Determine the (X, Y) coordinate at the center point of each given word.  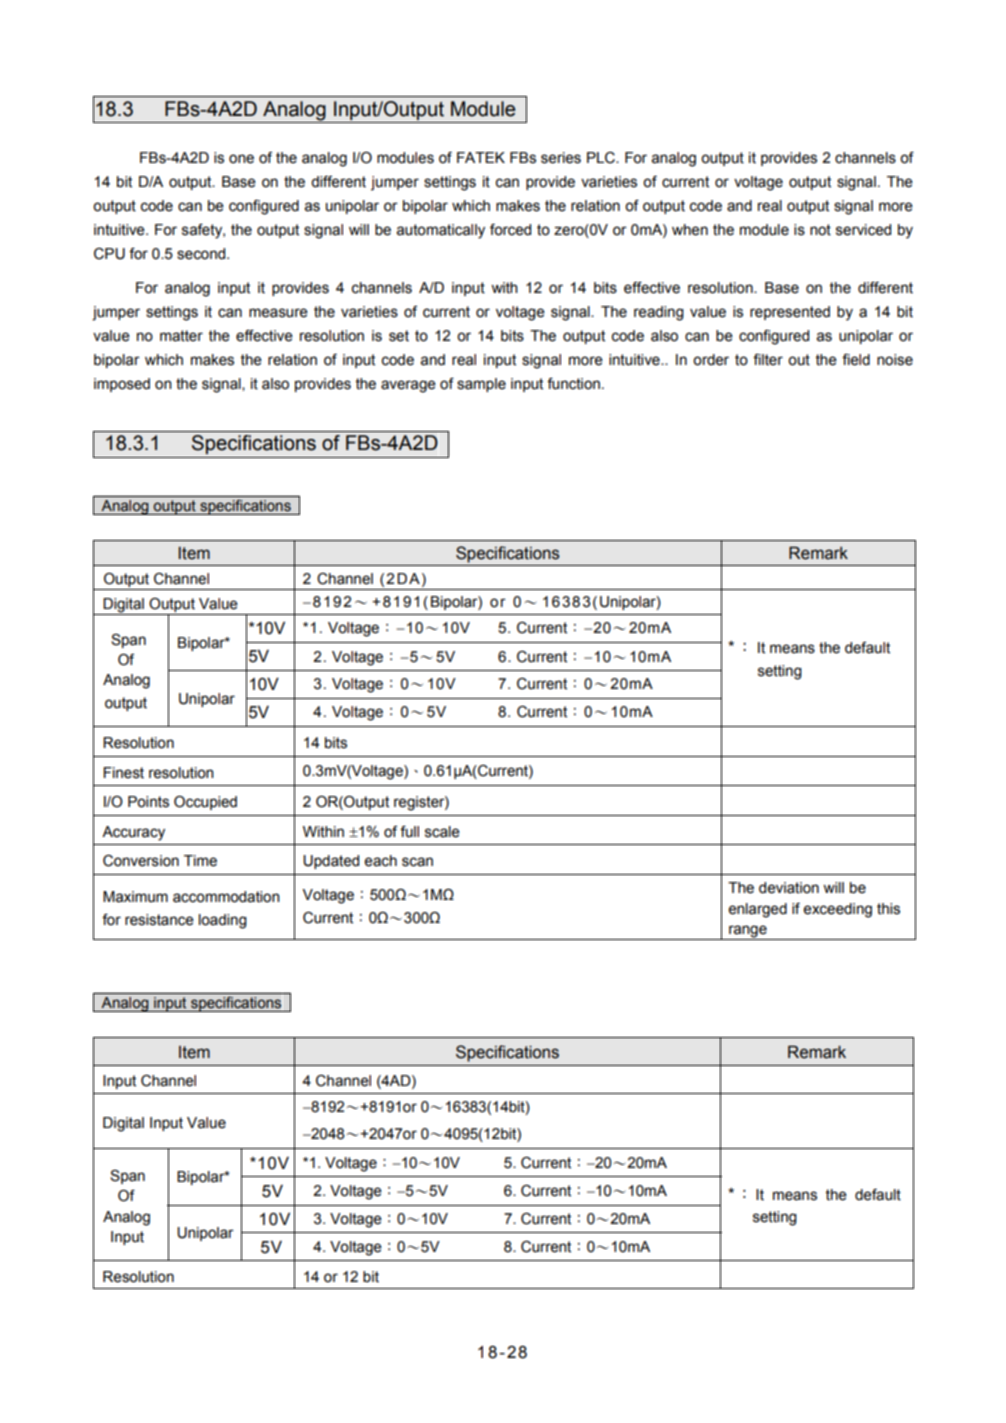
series (561, 158)
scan (417, 862)
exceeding (838, 910)
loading (223, 921)
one (241, 159)
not (820, 230)
